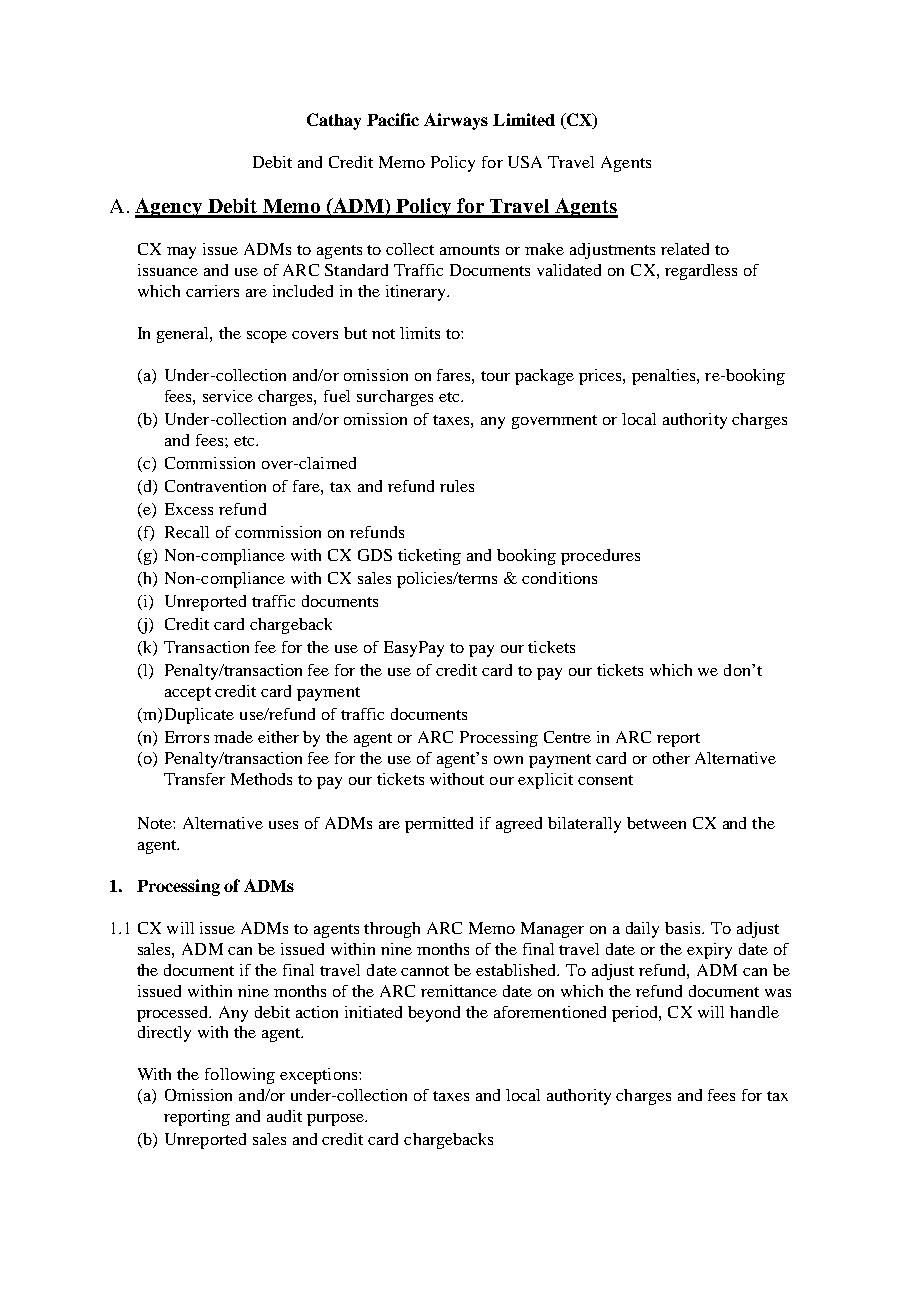 The image size is (904, 1316). Describe the element at coordinates (457, 486) in the document. I see `rules` at that location.
